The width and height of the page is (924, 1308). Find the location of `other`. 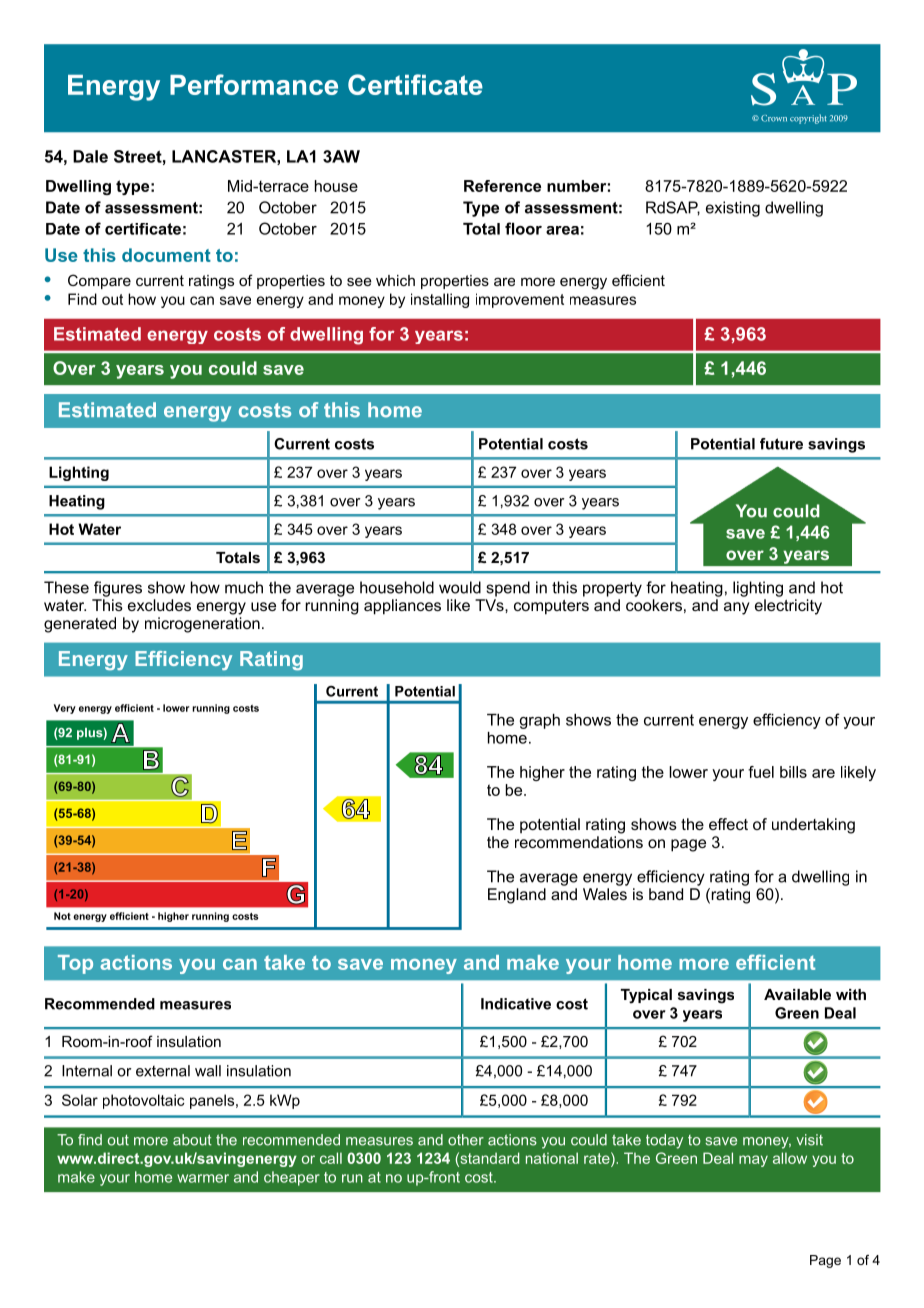

other is located at coordinates (466, 1140).
